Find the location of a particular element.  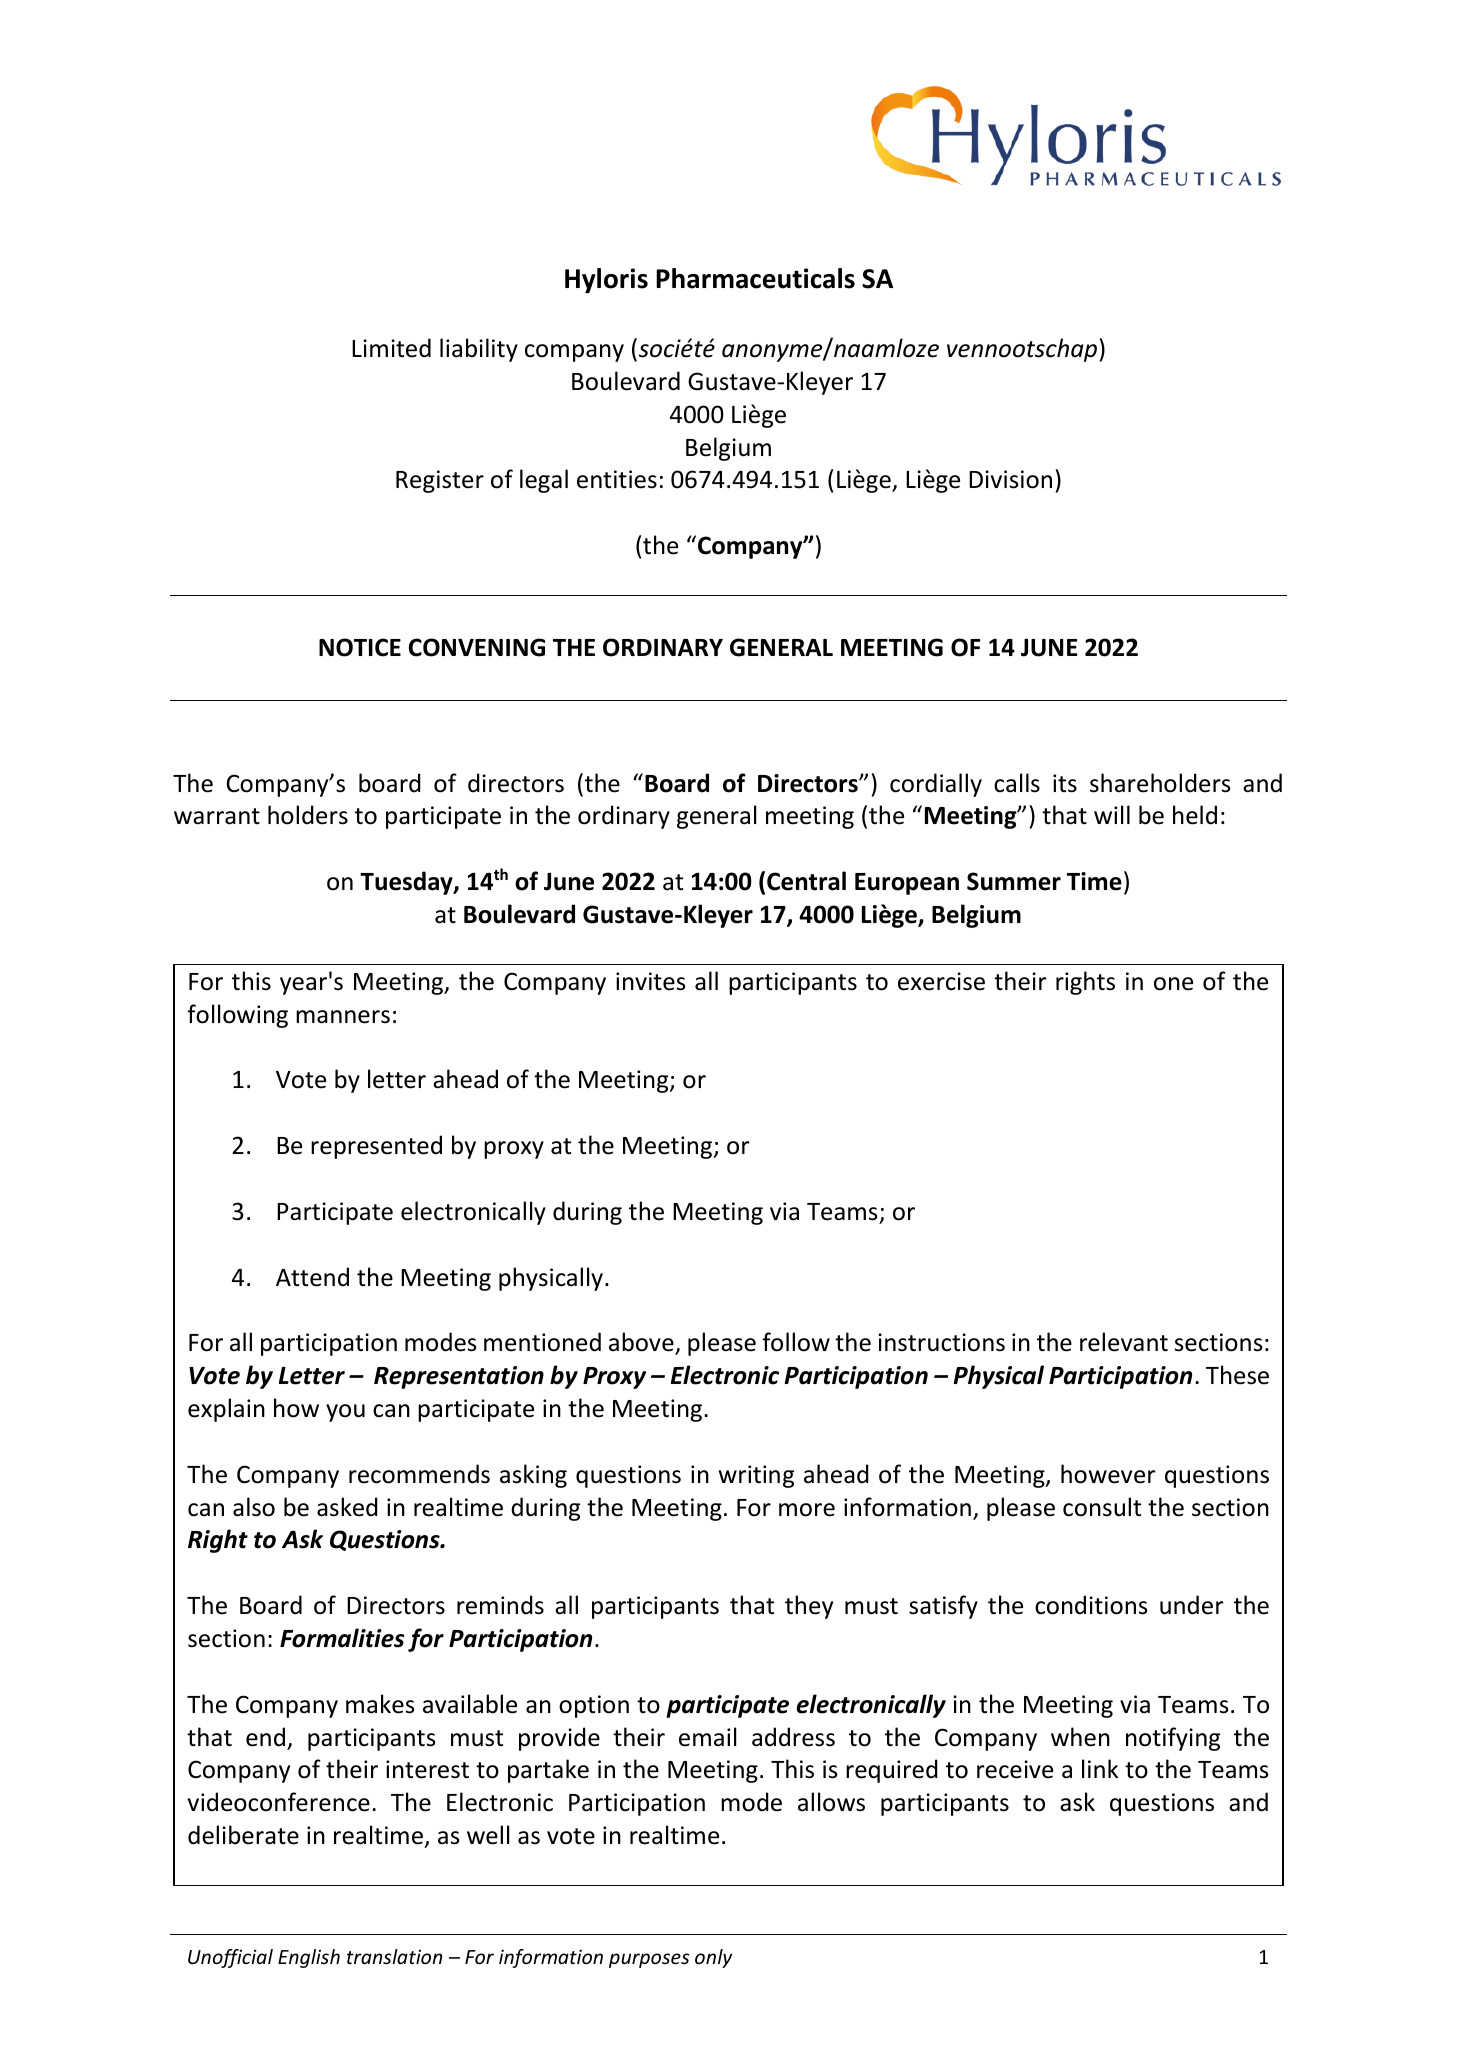

exercise is located at coordinates (941, 981).
